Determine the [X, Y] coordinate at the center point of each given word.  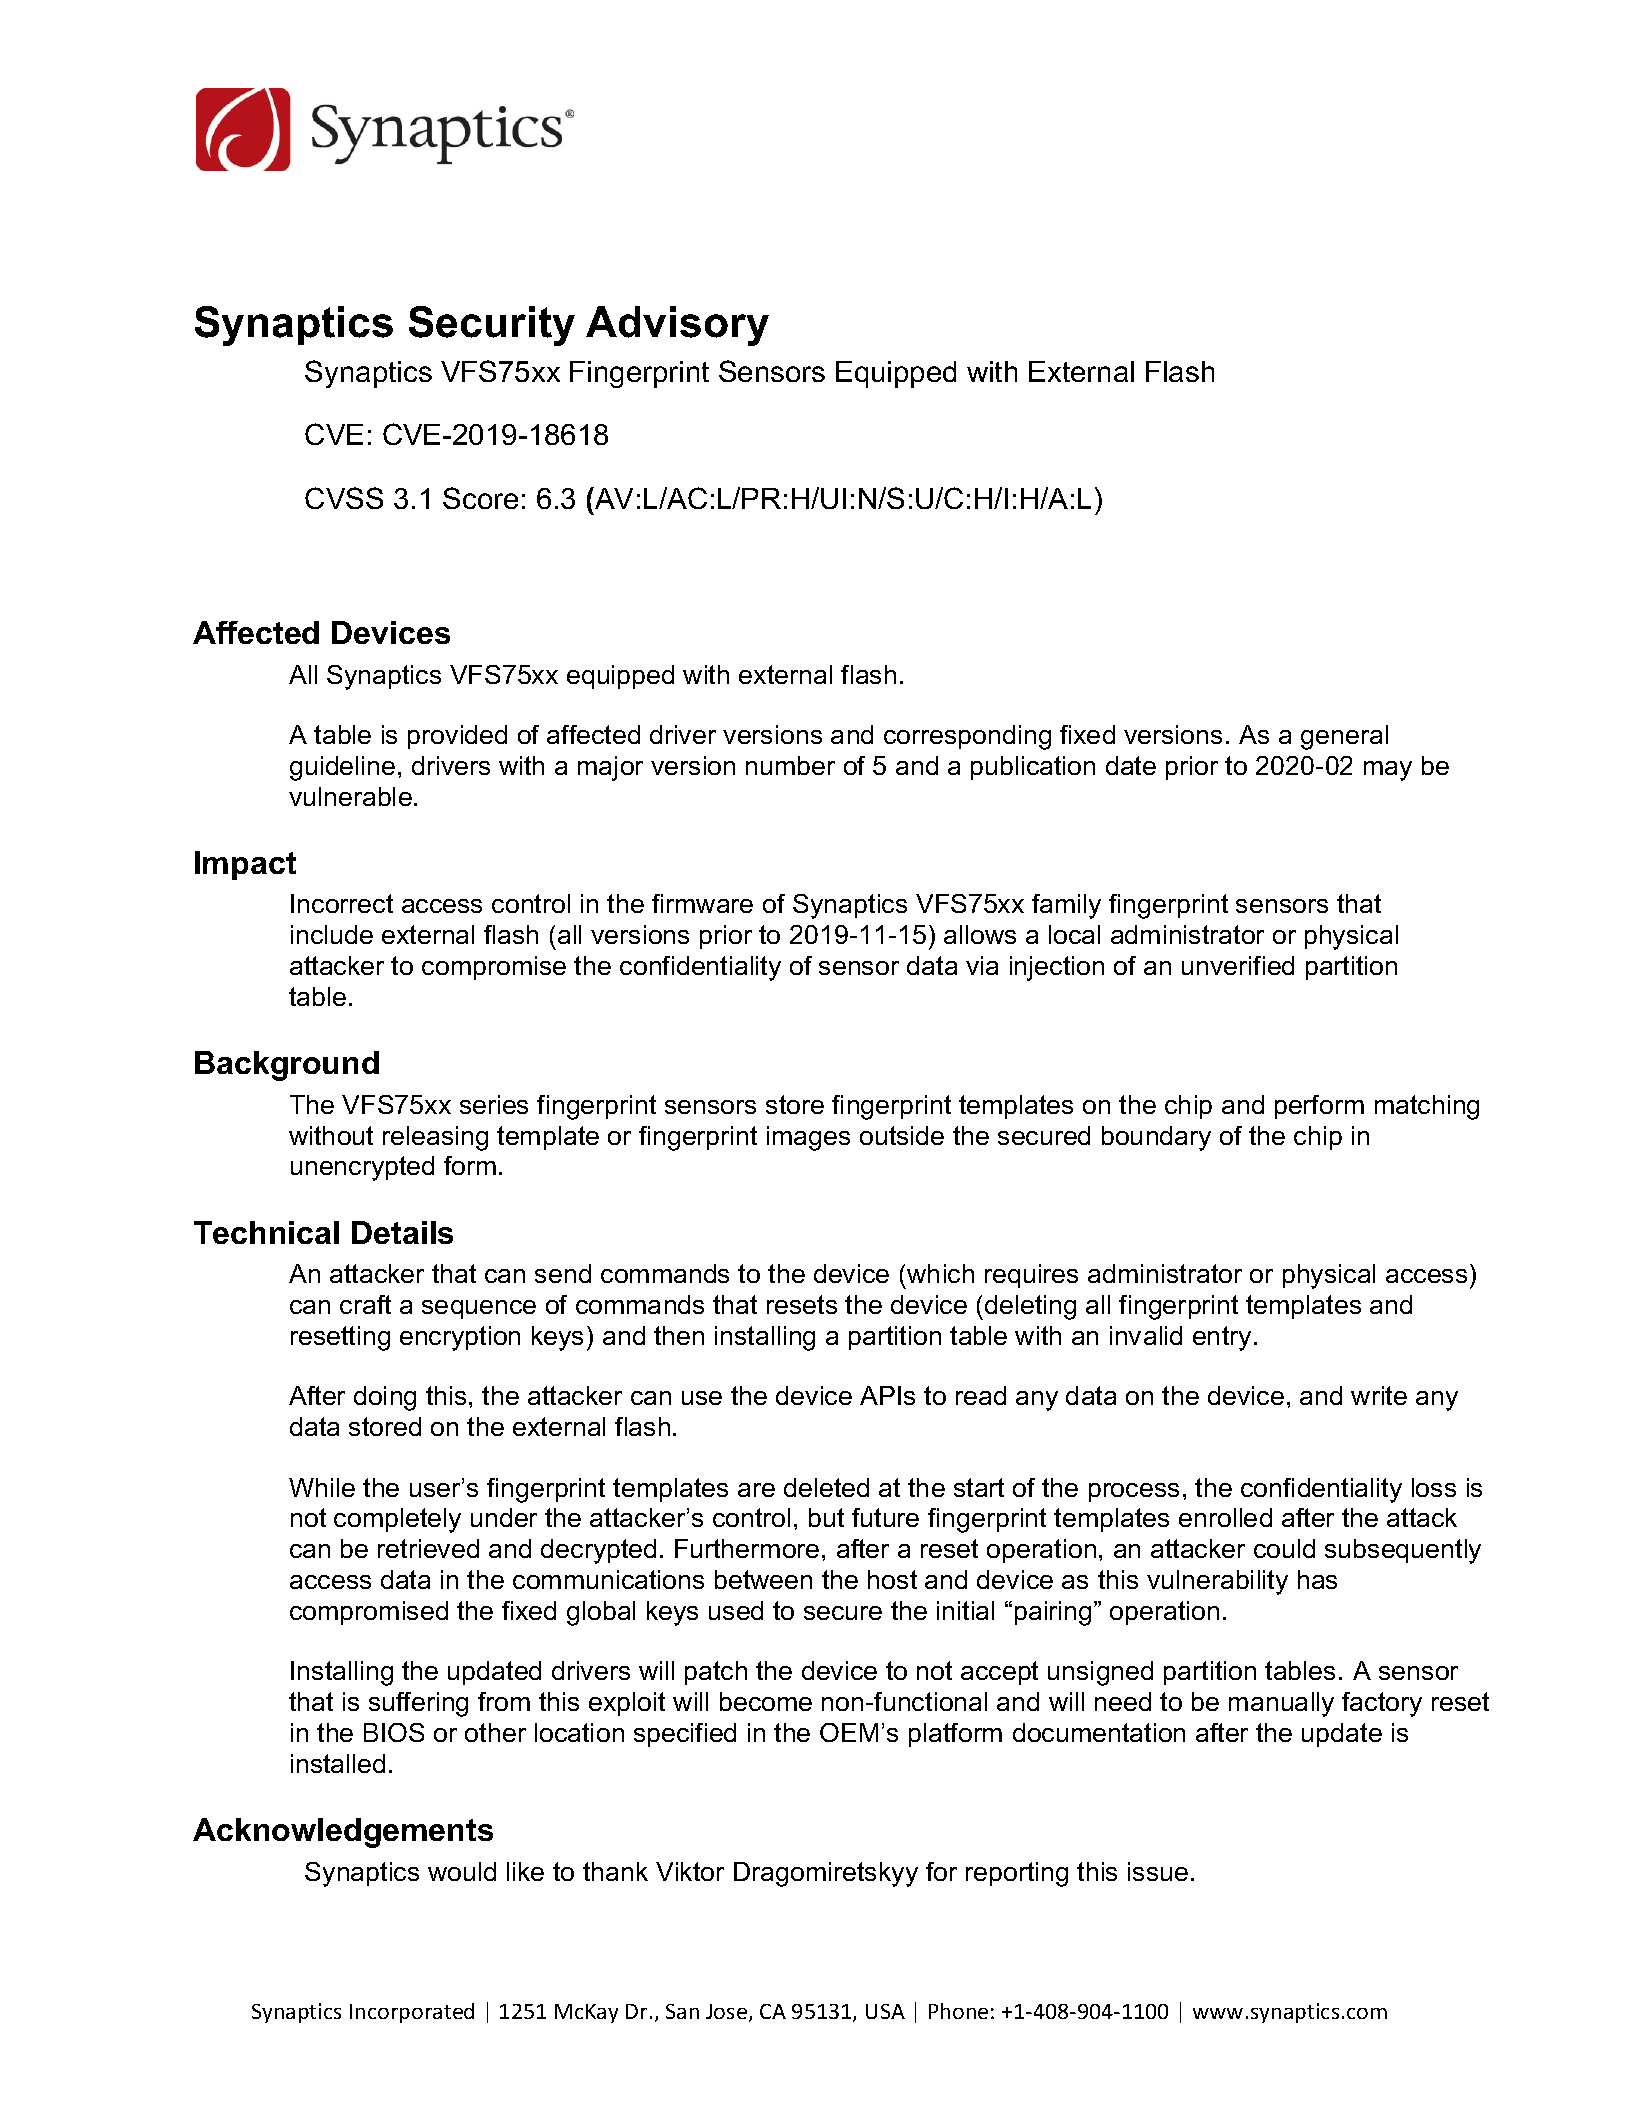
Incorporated [412, 2013]
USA [885, 2011]
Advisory [677, 326]
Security [492, 326]
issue [1158, 1871]
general [1344, 737]
